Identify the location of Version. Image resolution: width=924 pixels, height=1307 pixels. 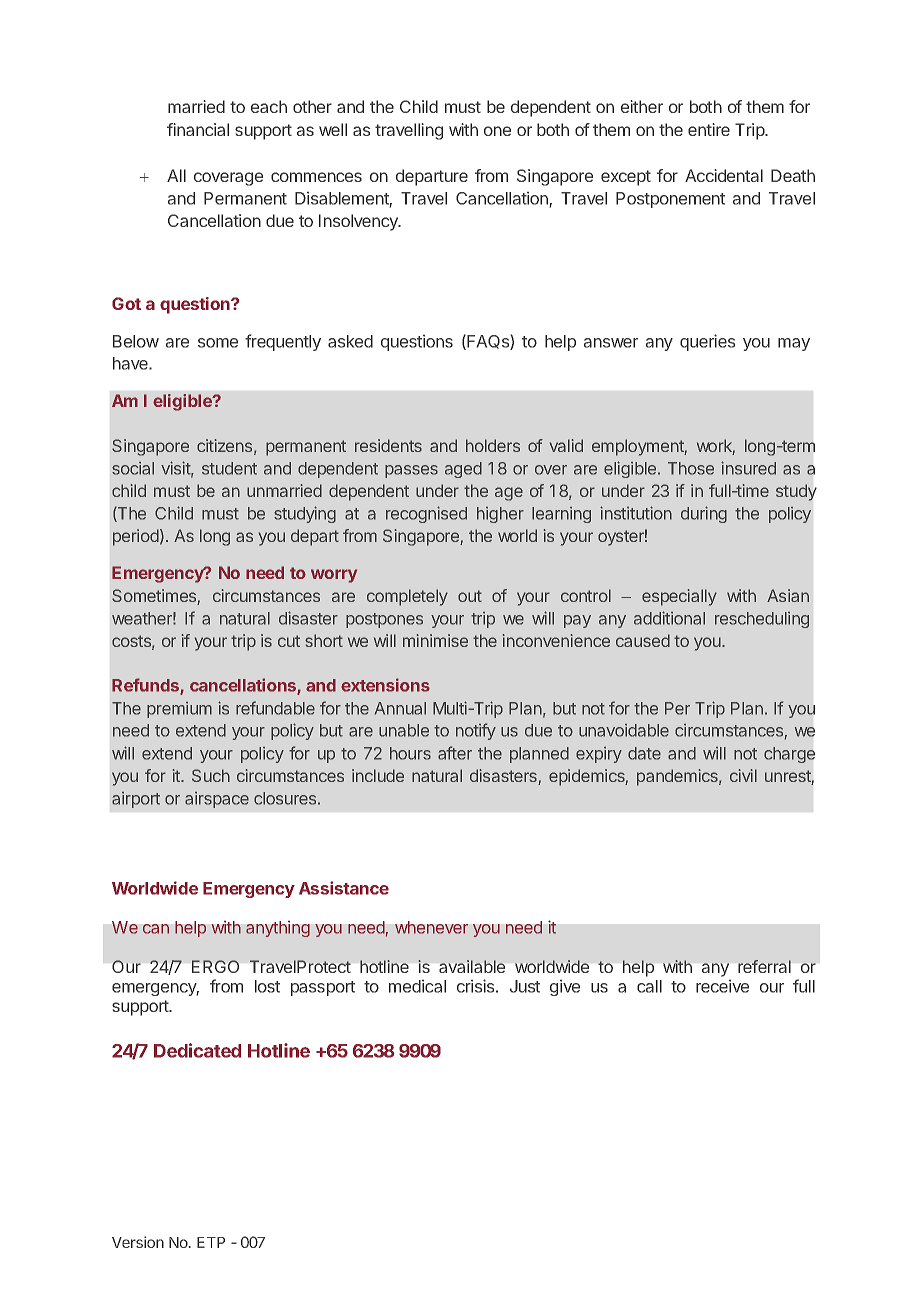
(138, 1242).
